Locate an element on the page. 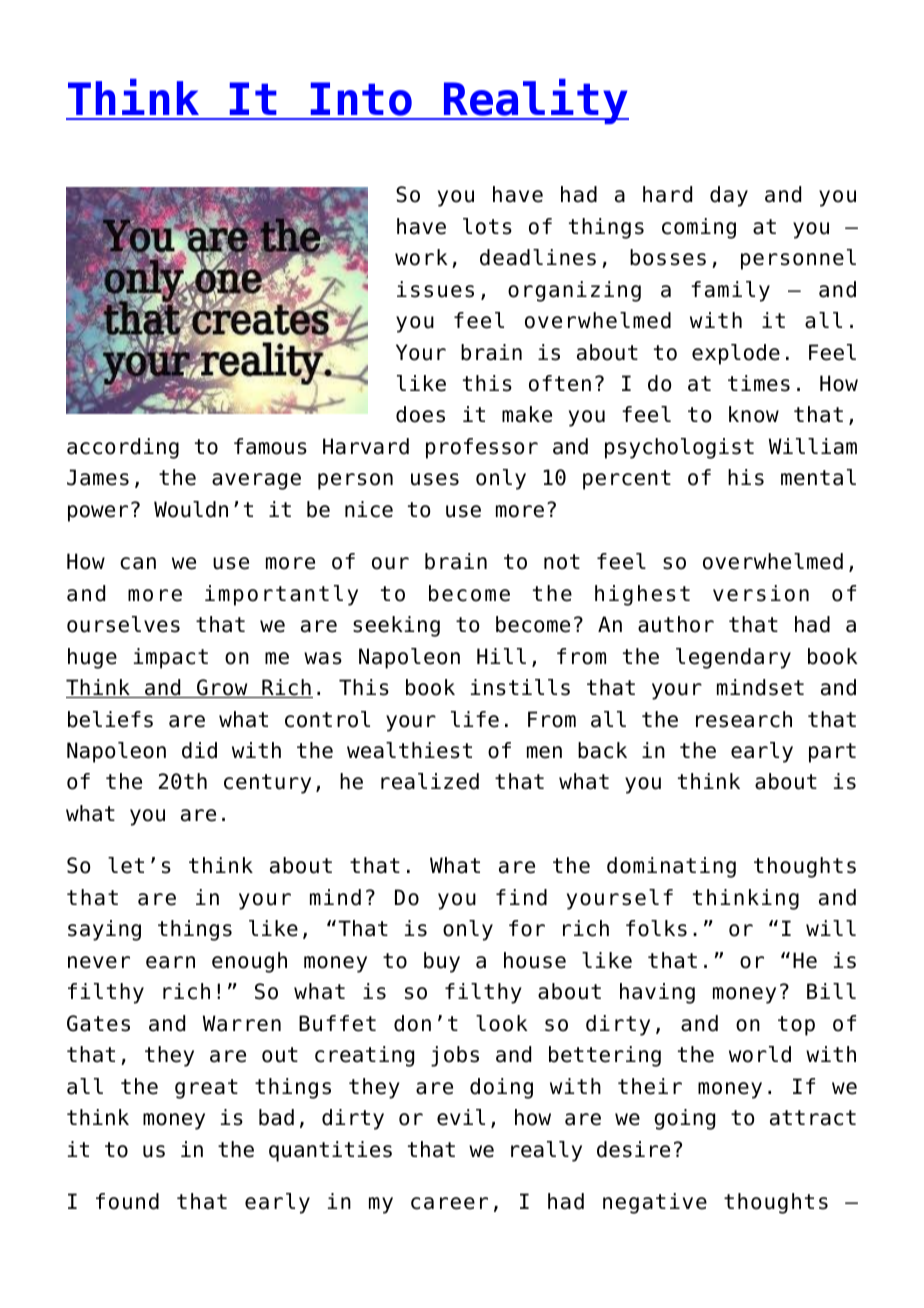  times is located at coordinates (759, 383).
